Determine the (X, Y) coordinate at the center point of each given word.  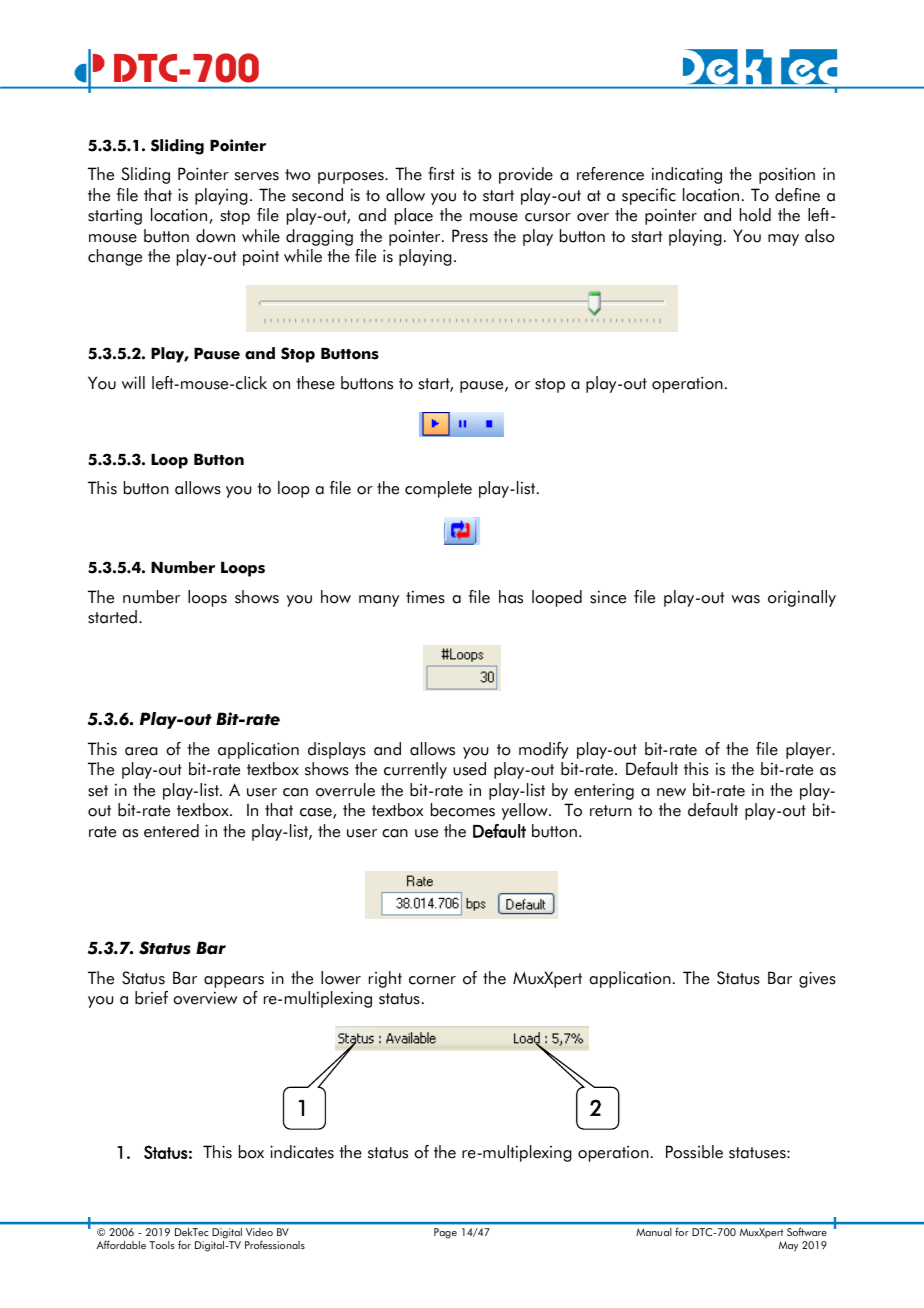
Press (470, 236)
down (215, 236)
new (671, 792)
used (469, 769)
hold (755, 215)
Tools (162, 1245)
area (141, 751)
